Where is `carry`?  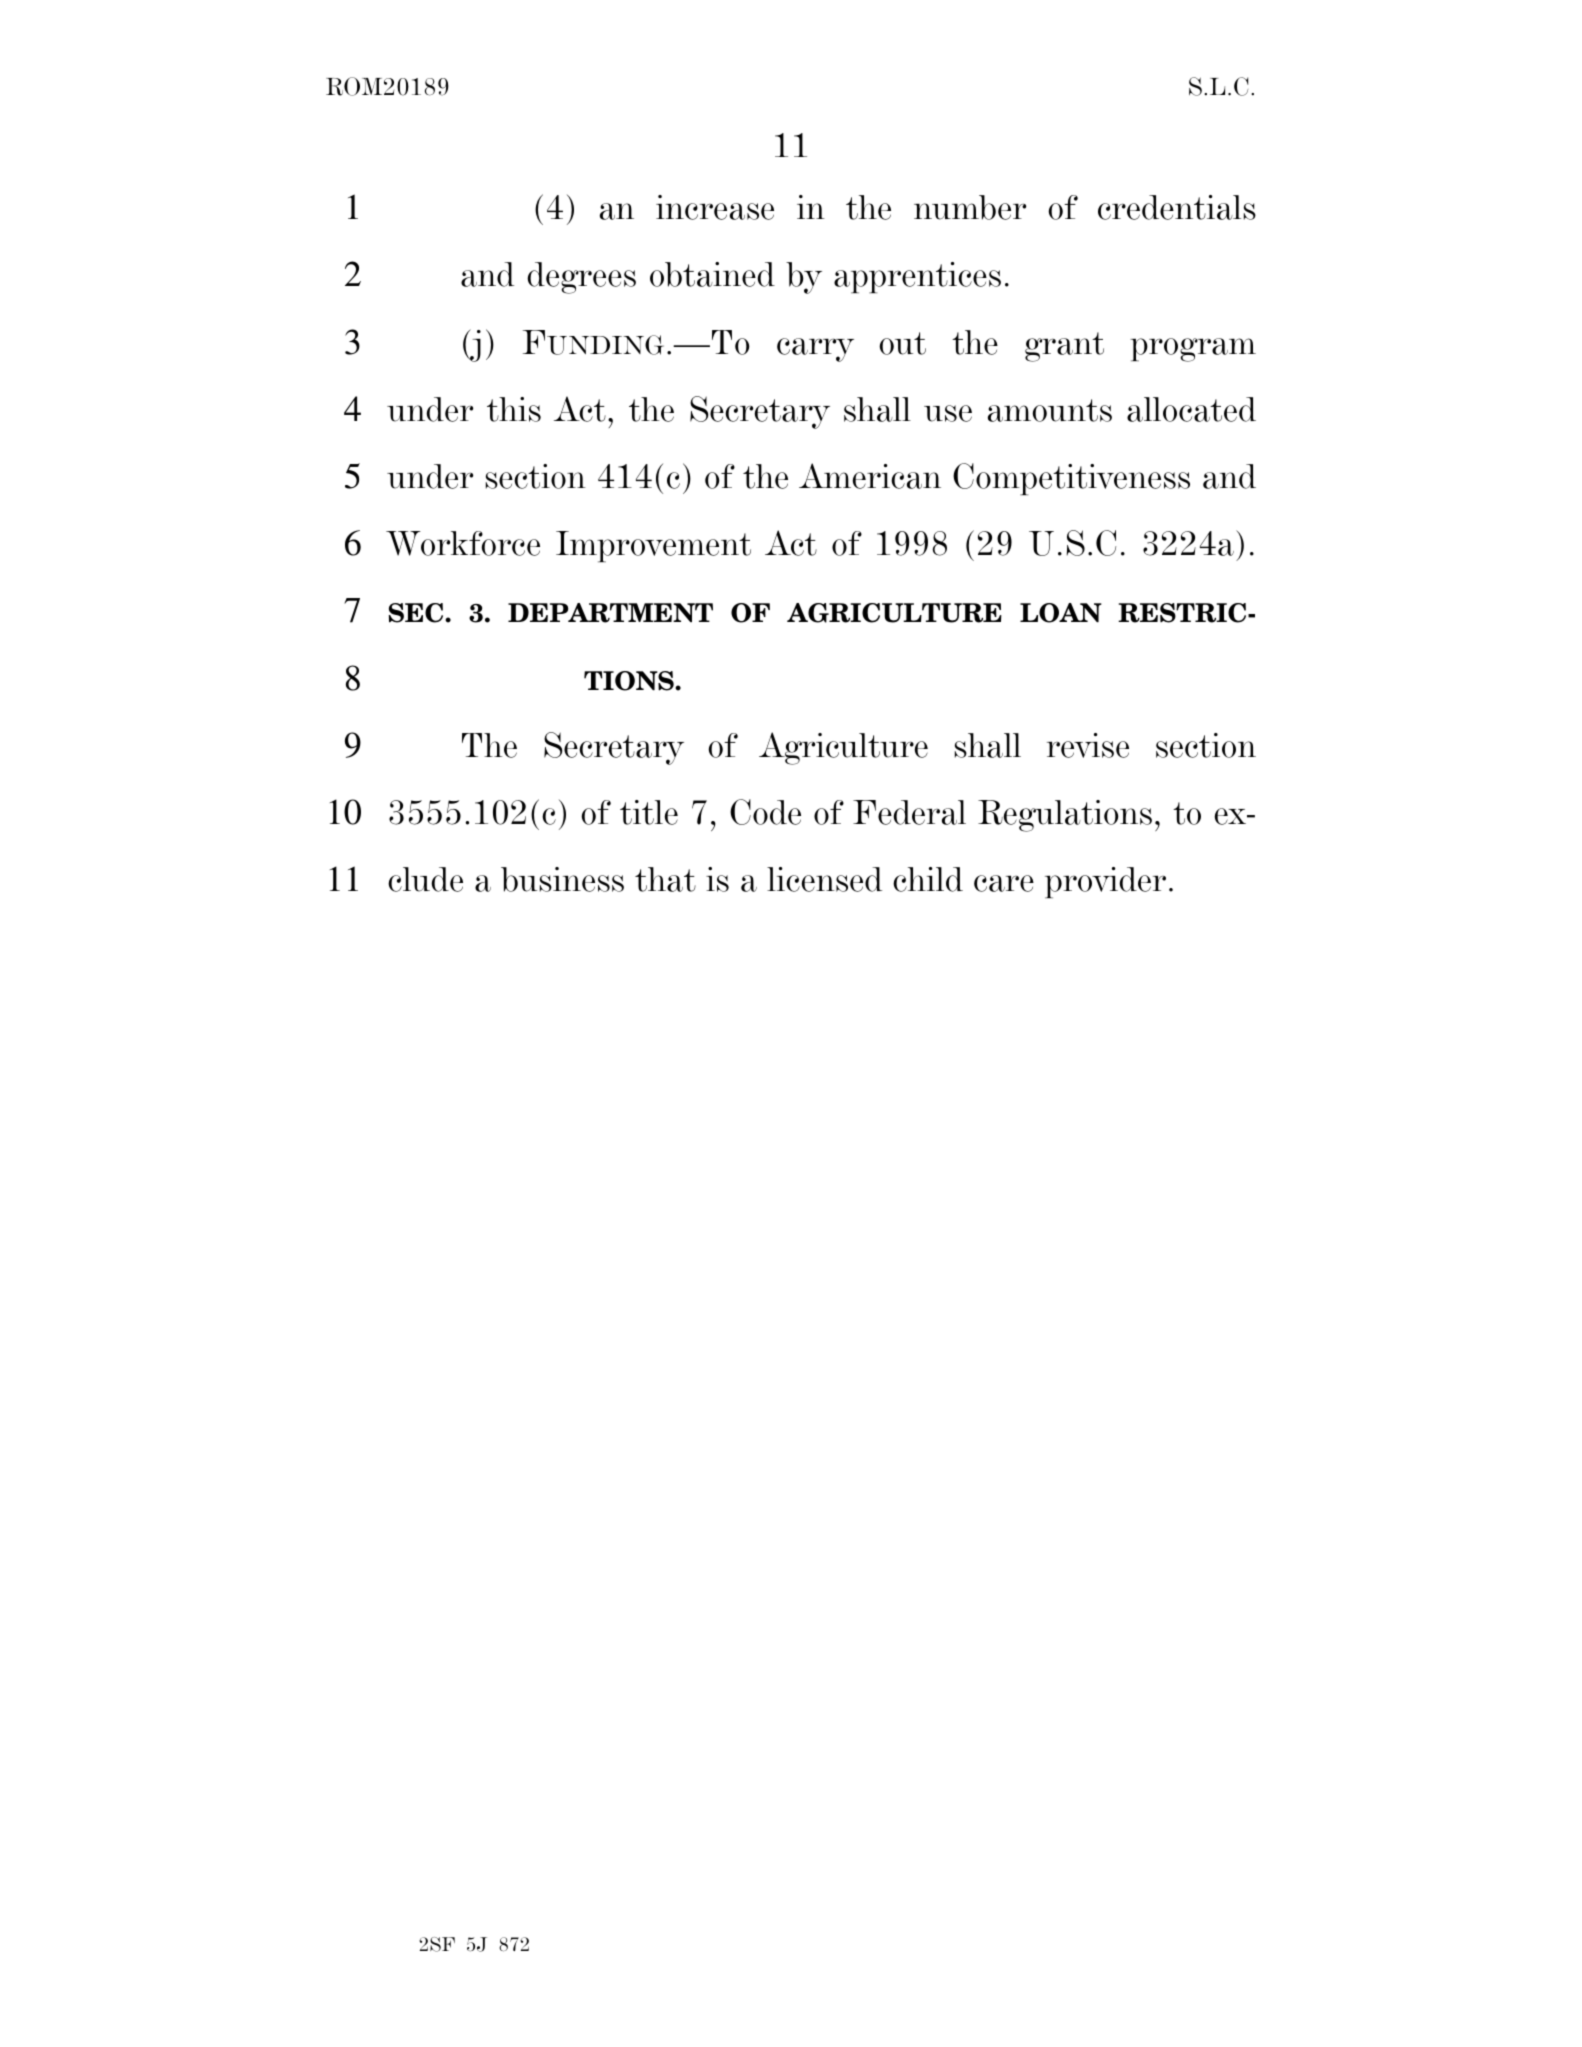 carry is located at coordinates (815, 350).
